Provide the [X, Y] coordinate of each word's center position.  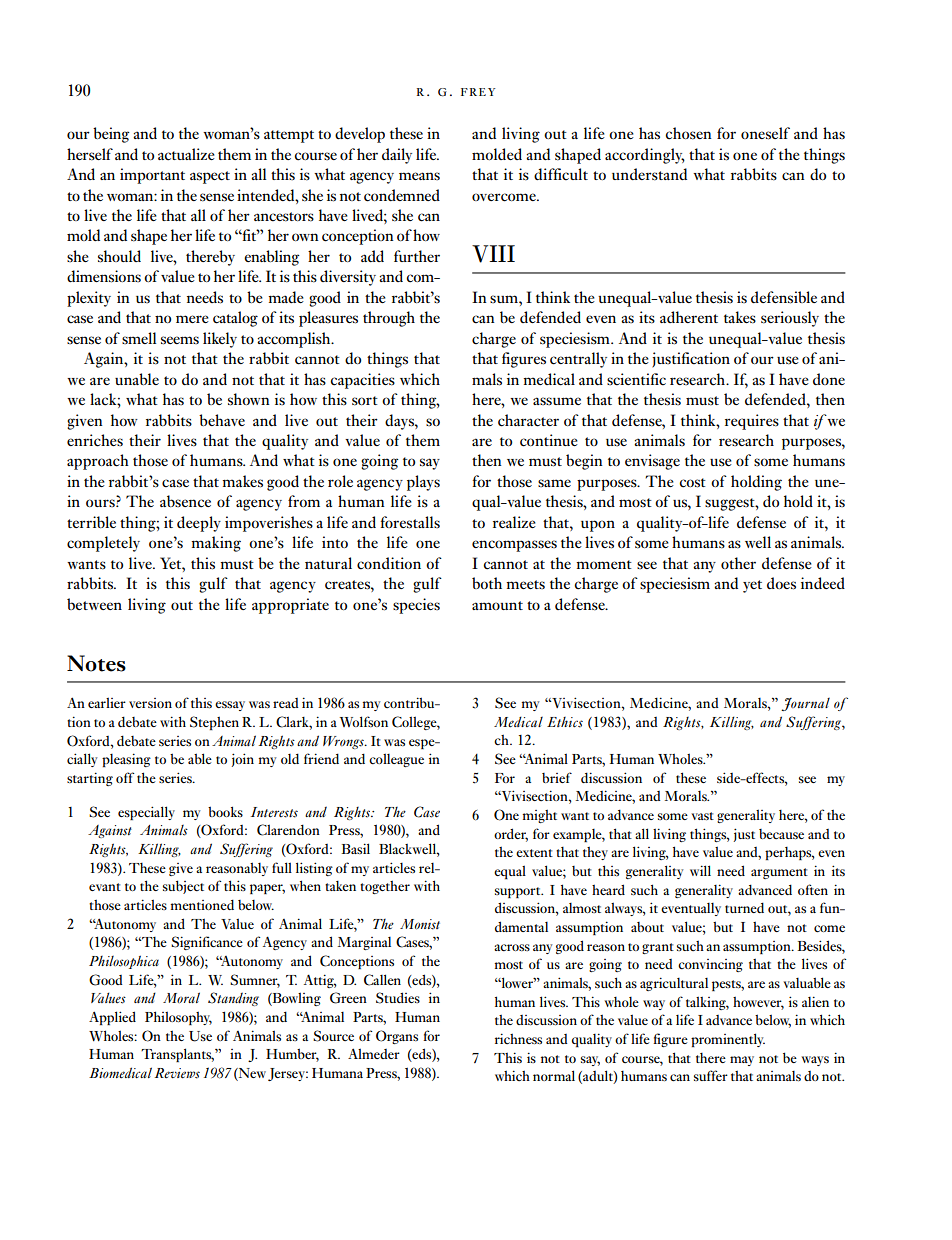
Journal [805, 704]
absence [185, 501]
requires [752, 422]
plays [423, 483]
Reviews [177, 1073]
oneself [765, 133]
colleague [396, 760]
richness [518, 1039]
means [419, 176]
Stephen [214, 723]
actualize [186, 154]
